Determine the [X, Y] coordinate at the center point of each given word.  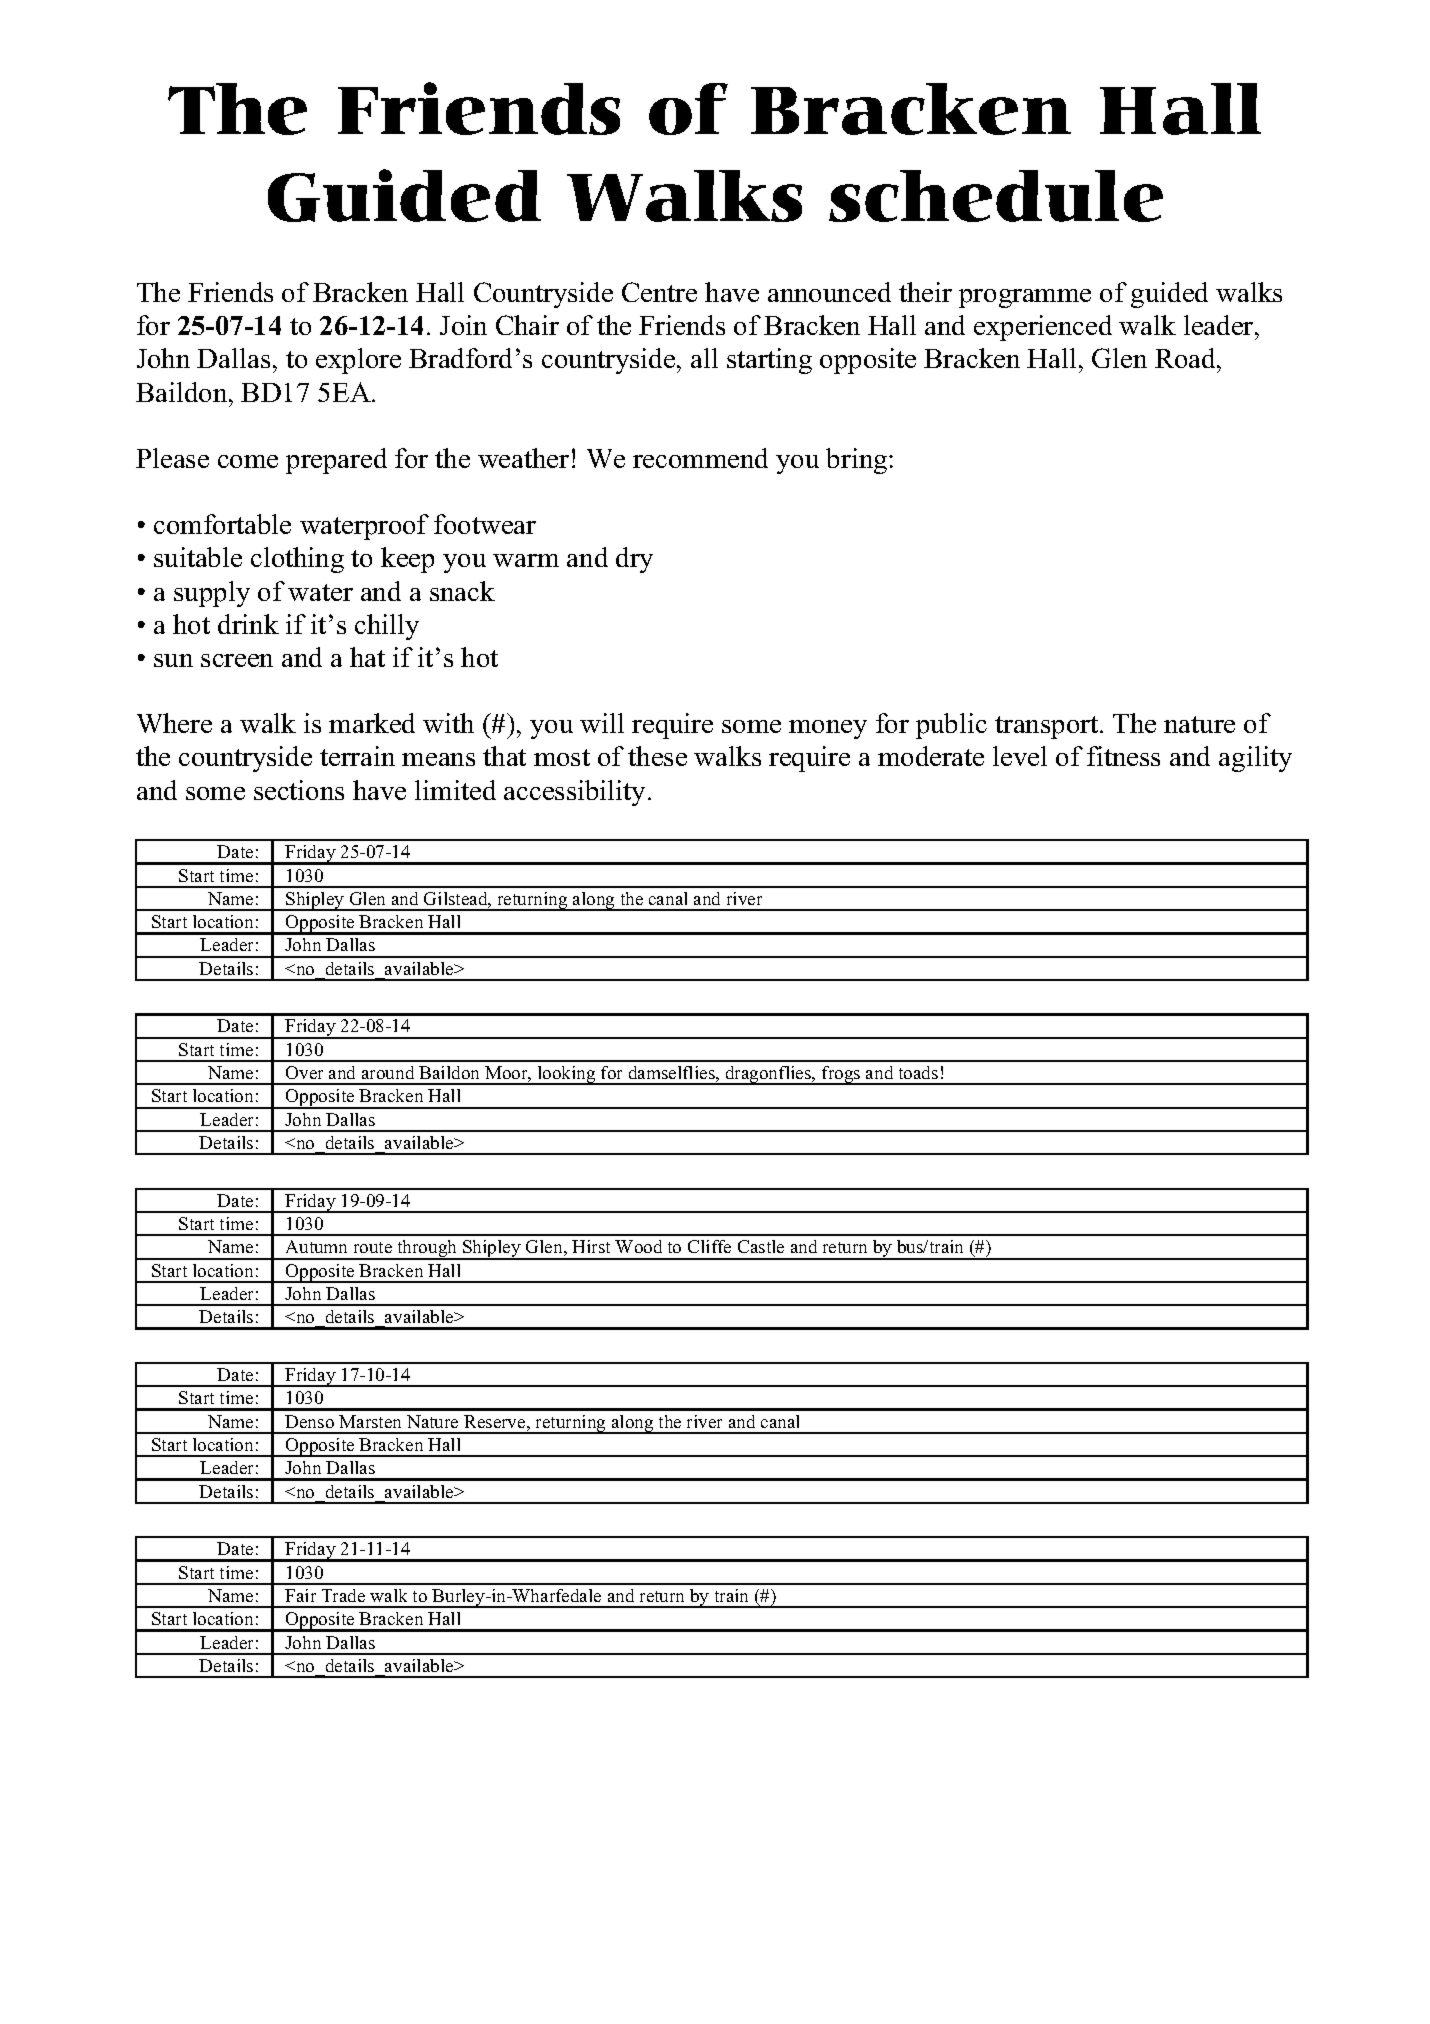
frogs [841, 1075]
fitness [1123, 756]
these [657, 756]
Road [1186, 358]
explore [358, 361]
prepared [336, 461]
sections [299, 790]
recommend [700, 458]
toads [918, 1072]
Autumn [316, 1246]
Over [304, 1072]
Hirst [591, 1246]
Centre [659, 292]
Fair [300, 1595]
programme [1025, 298]
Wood [638, 1246]
